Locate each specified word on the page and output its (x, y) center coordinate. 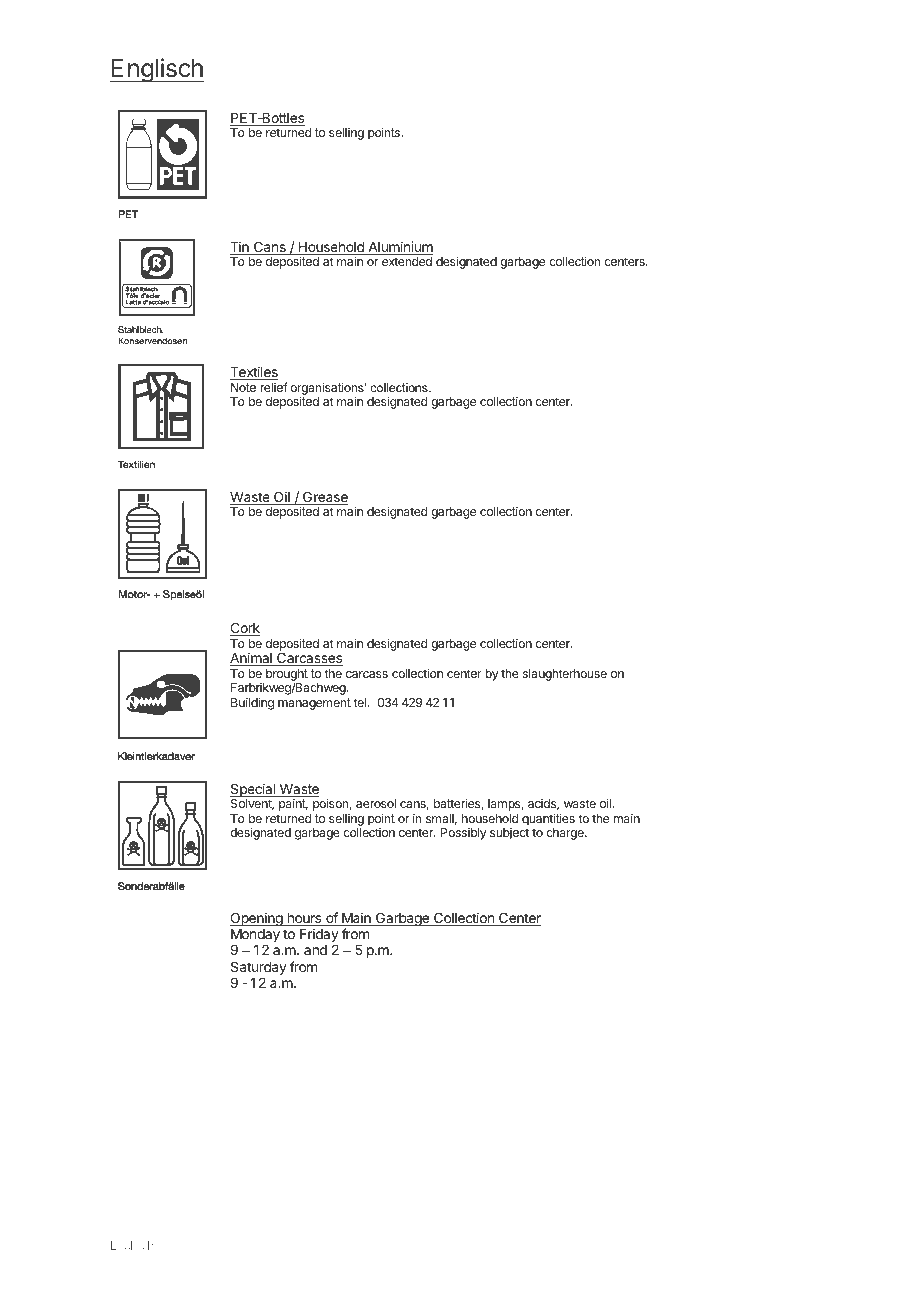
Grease (324, 498)
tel (360, 702)
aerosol (376, 803)
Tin (240, 248)
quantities (548, 819)
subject (509, 834)
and (315, 950)
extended (407, 261)
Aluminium (399, 248)
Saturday (259, 968)
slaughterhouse (565, 675)
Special (253, 791)
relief (274, 387)
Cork (245, 629)
